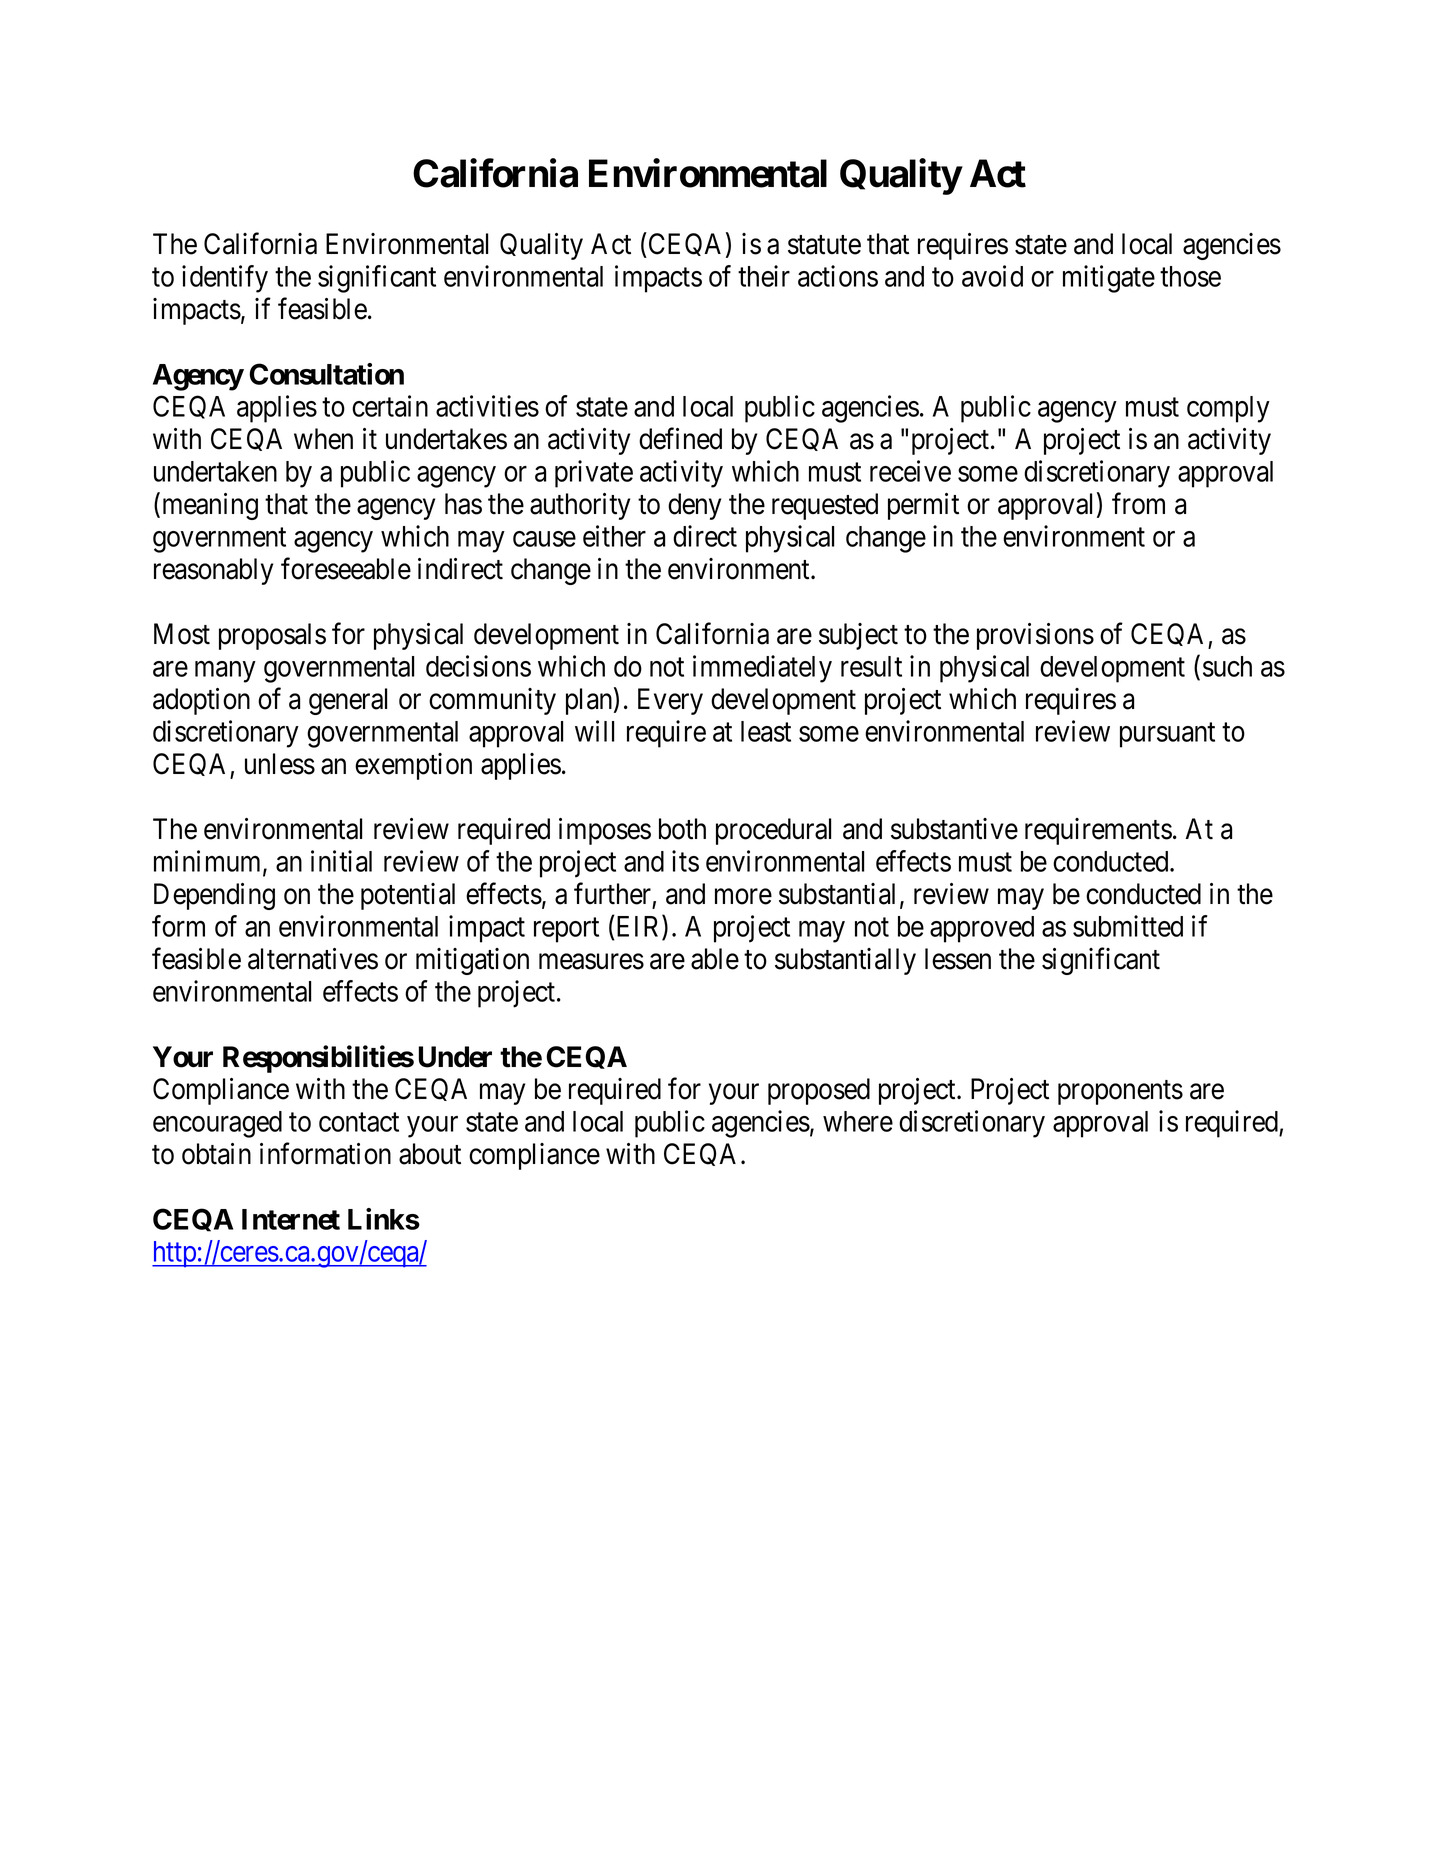 Image resolution: width=1438 pixels, height=1861 pixels. Describe the element at coordinates (1109, 279) in the page. I see `mitigate` at that location.
